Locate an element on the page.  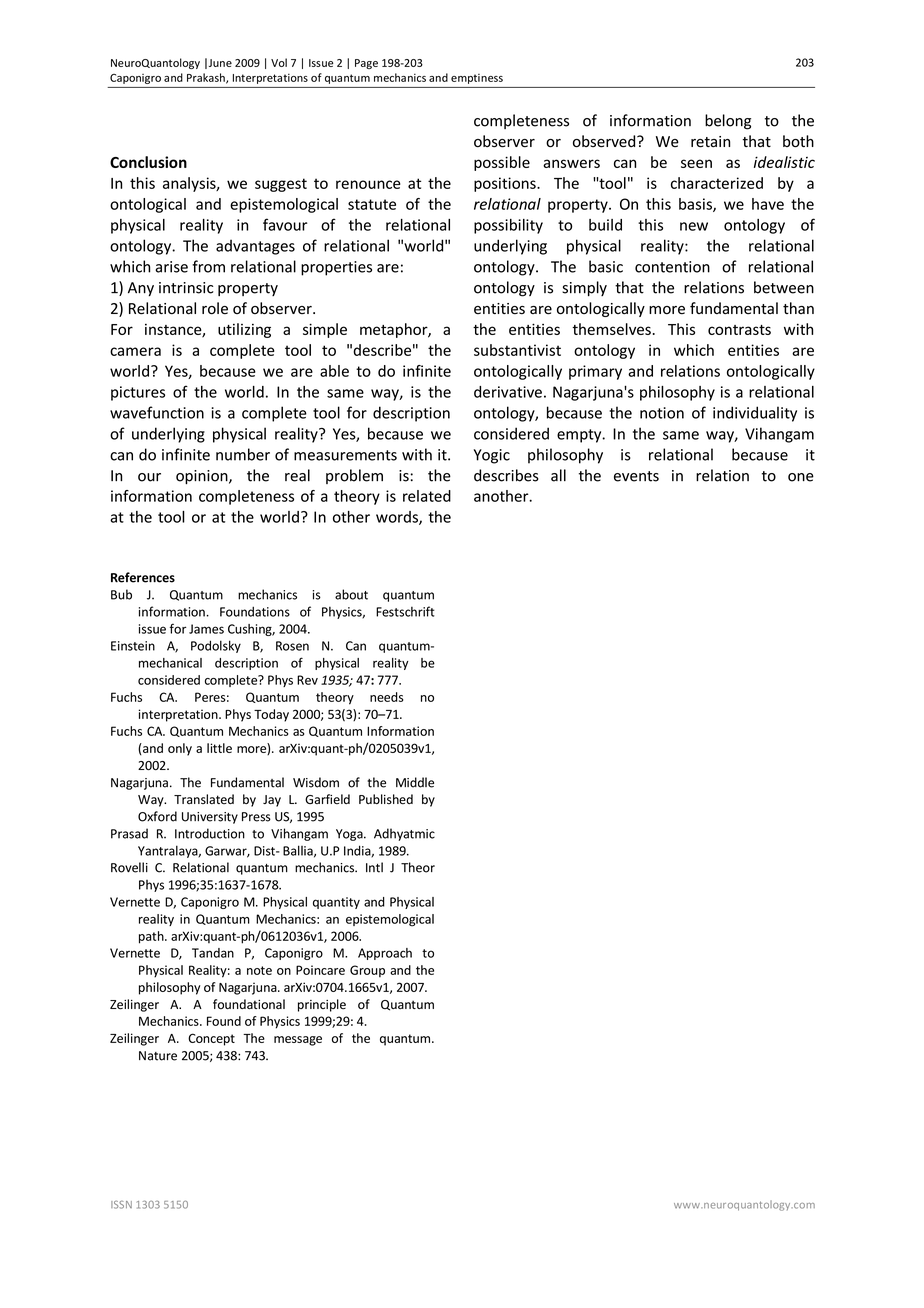
message is located at coordinates (298, 1041).
